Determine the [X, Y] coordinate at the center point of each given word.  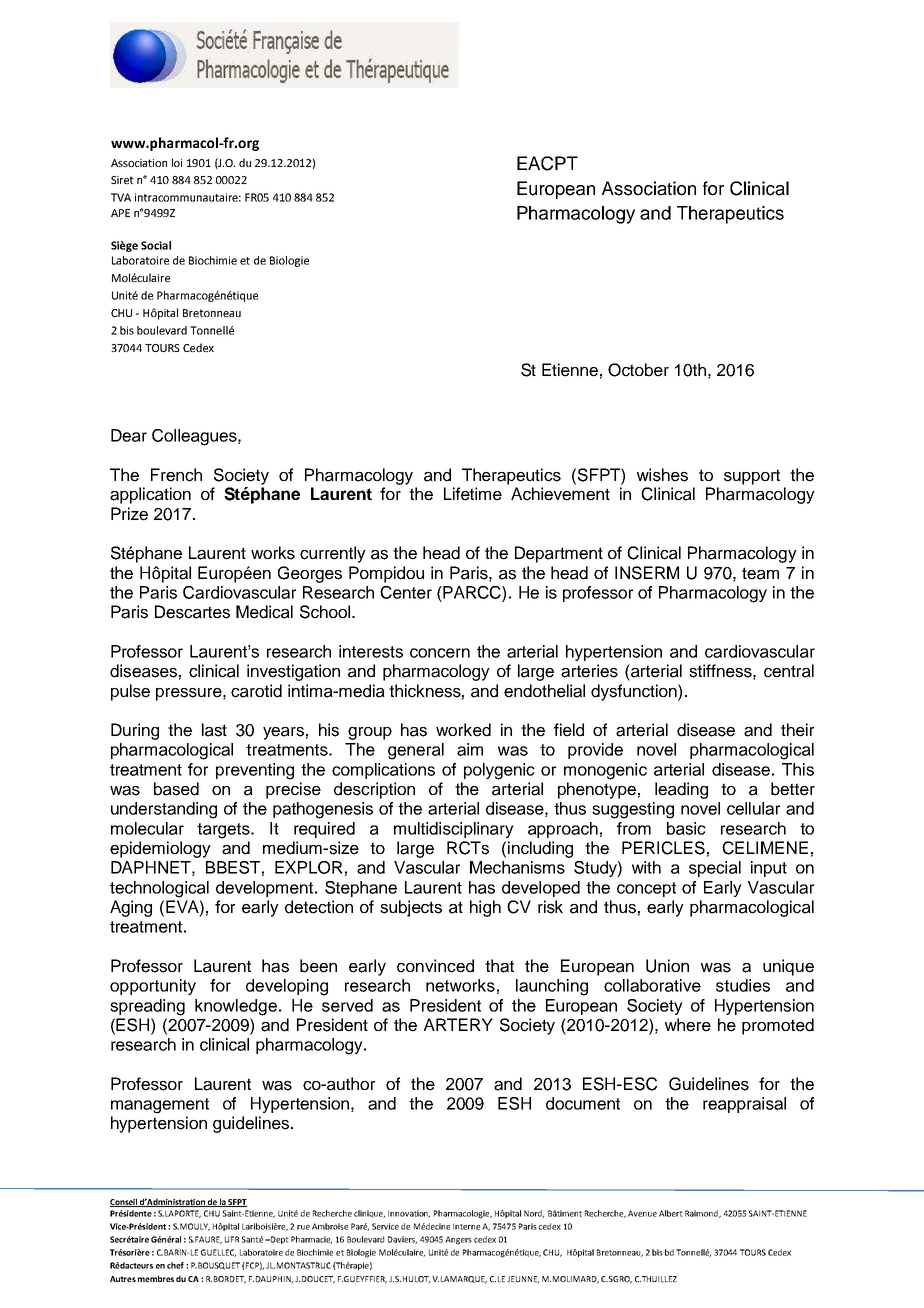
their [797, 730]
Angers [458, 1240]
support [752, 477]
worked [463, 730]
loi [177, 162]
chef [175, 1265]
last [214, 730]
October [638, 370]
